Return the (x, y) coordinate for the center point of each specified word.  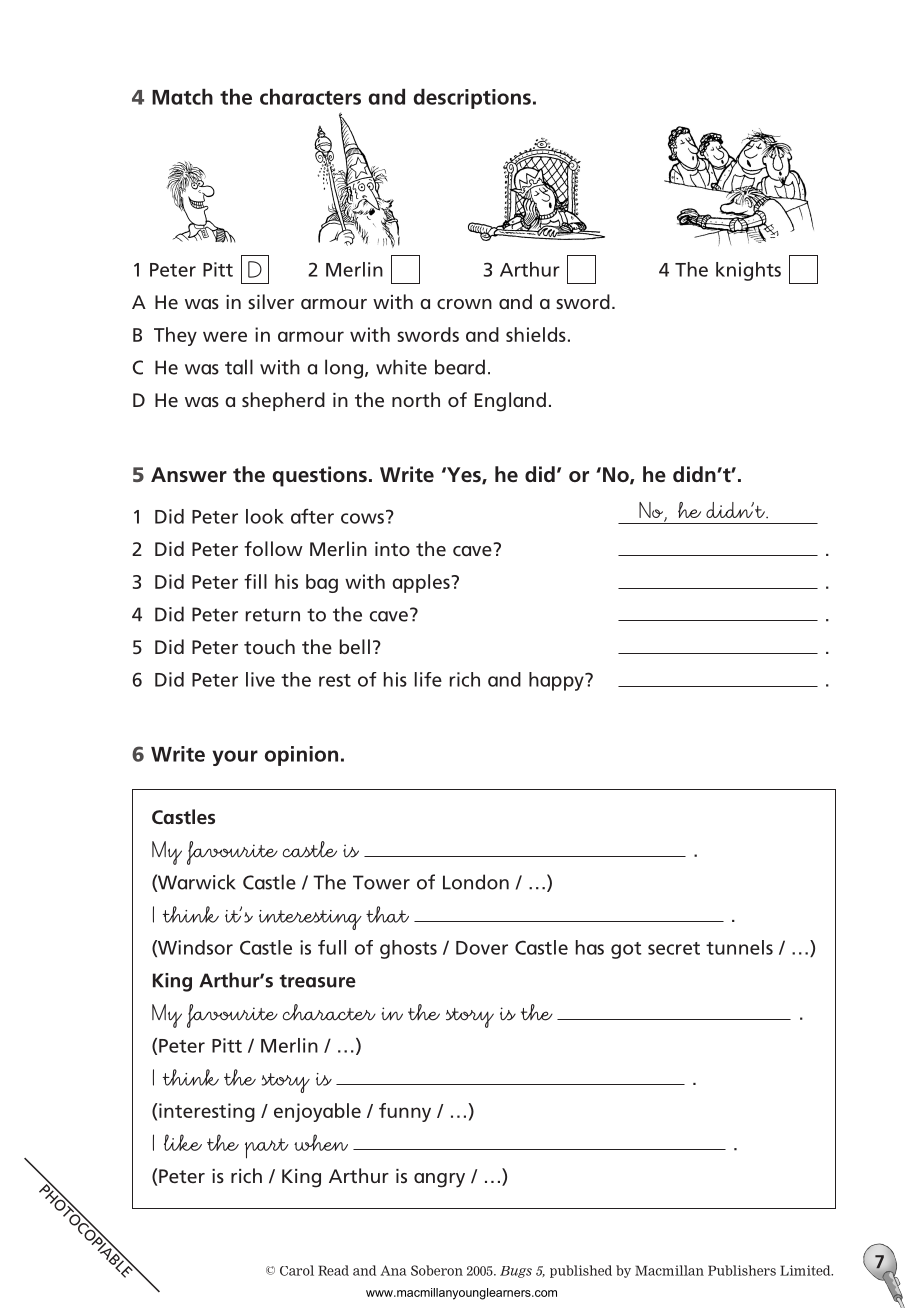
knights (748, 271)
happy (557, 681)
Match (182, 97)
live (260, 679)
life (428, 679)
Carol (297, 1270)
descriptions (472, 99)
